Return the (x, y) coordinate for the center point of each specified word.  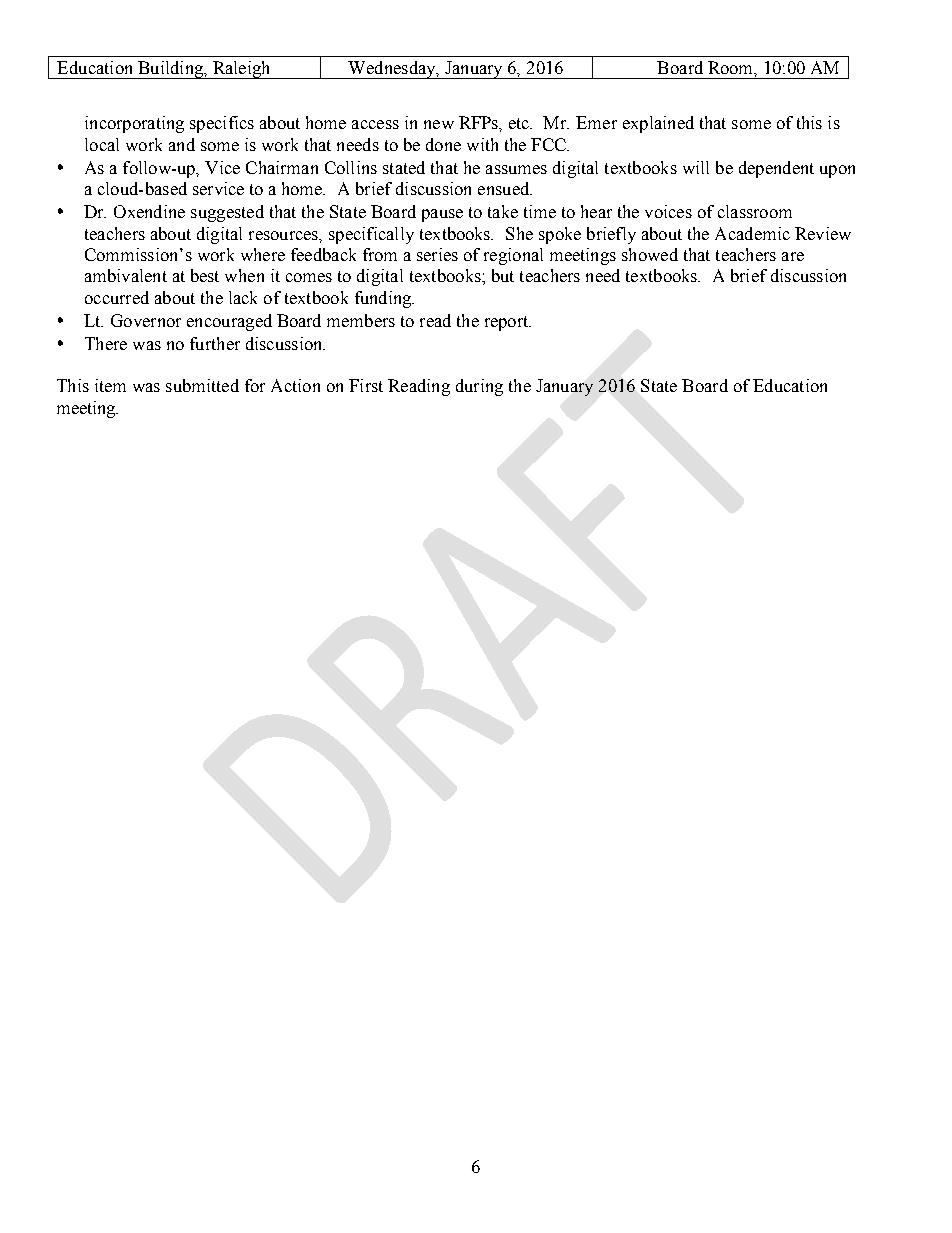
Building (170, 70)
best (205, 275)
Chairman (282, 167)
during (479, 387)
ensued (505, 188)
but (503, 275)
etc (520, 123)
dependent (776, 169)
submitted (202, 385)
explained (658, 124)
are (793, 256)
